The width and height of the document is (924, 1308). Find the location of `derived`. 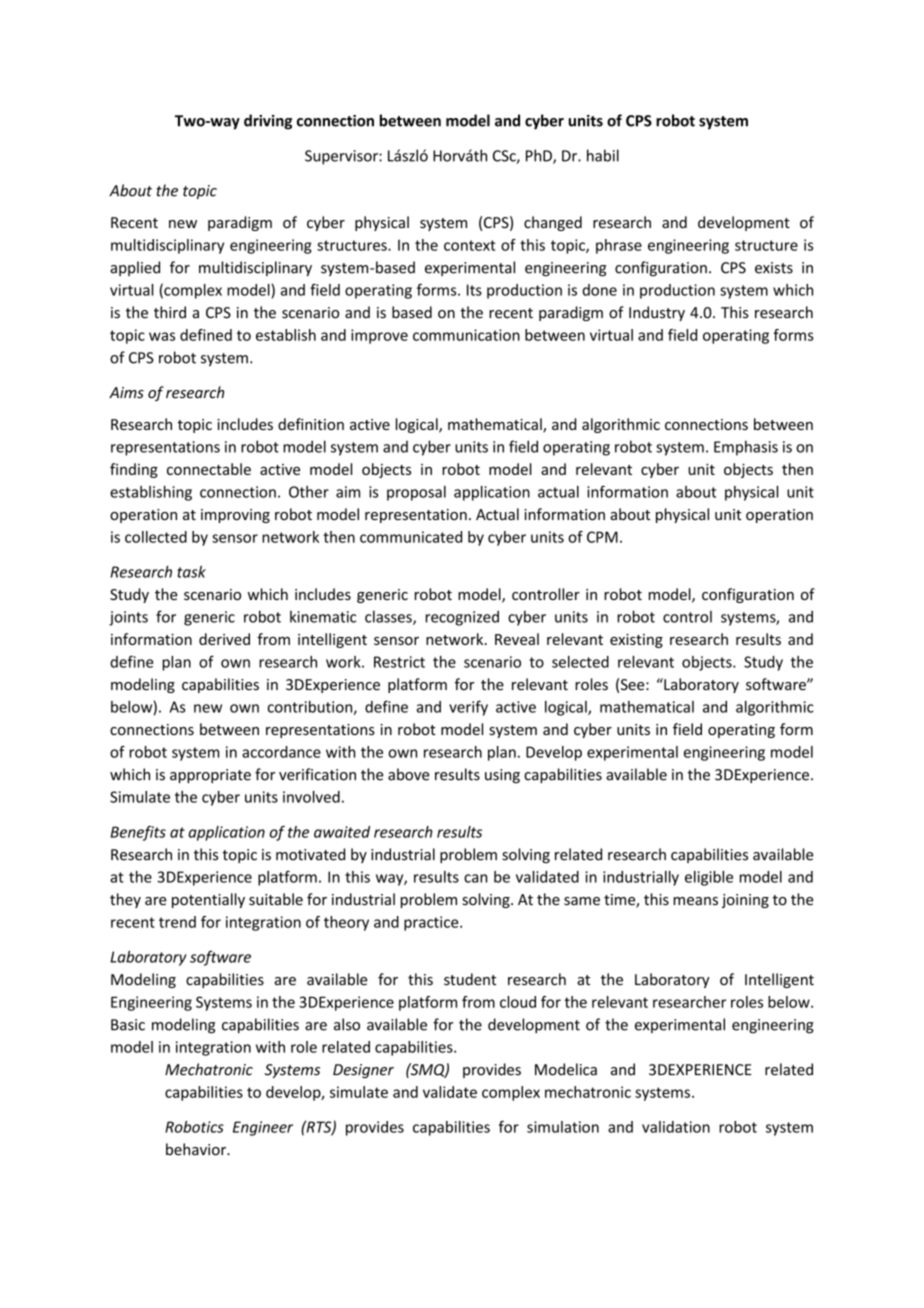

derived is located at coordinates (224, 639).
